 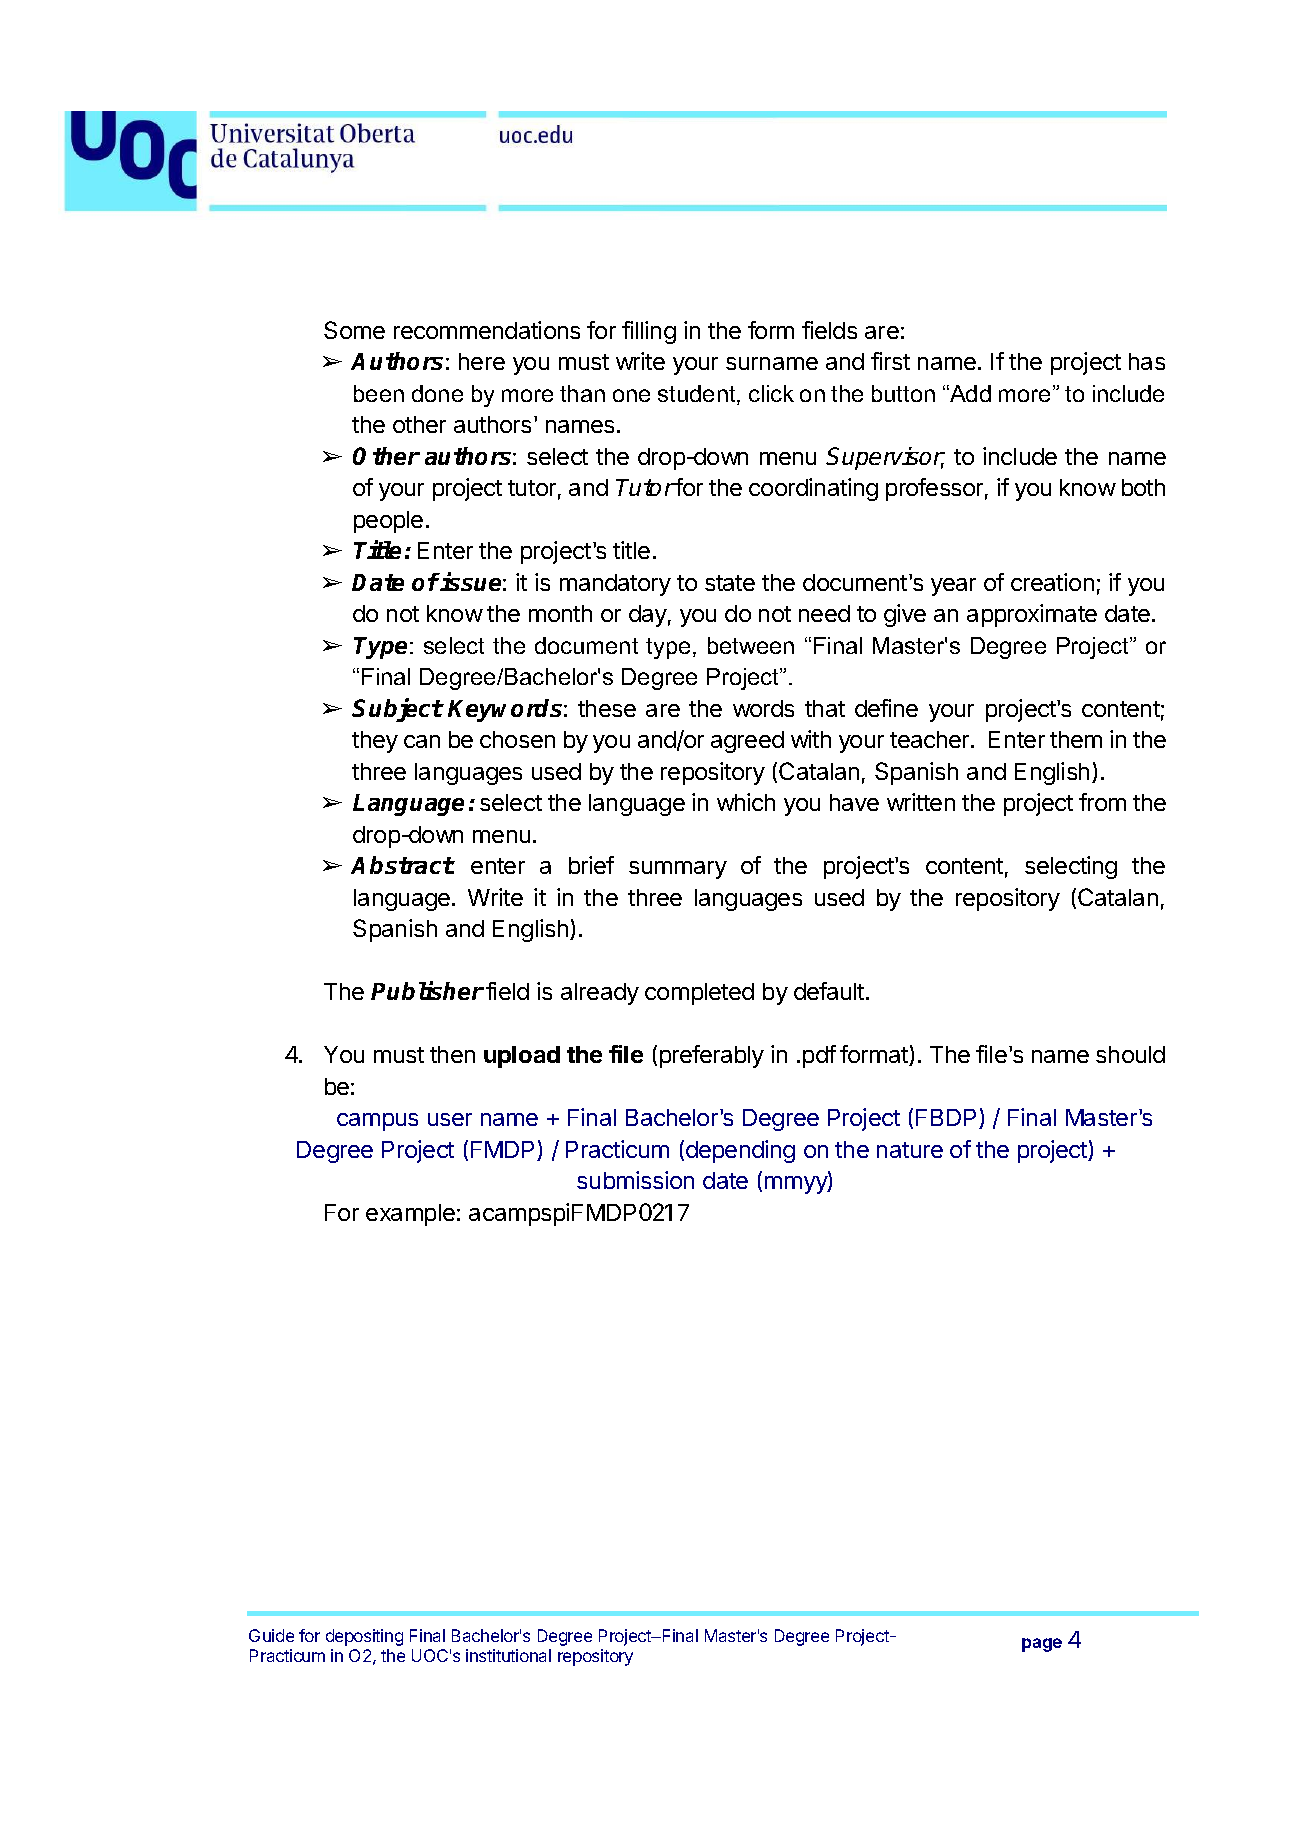 I want to click on depositing, so click(x=364, y=1637).
